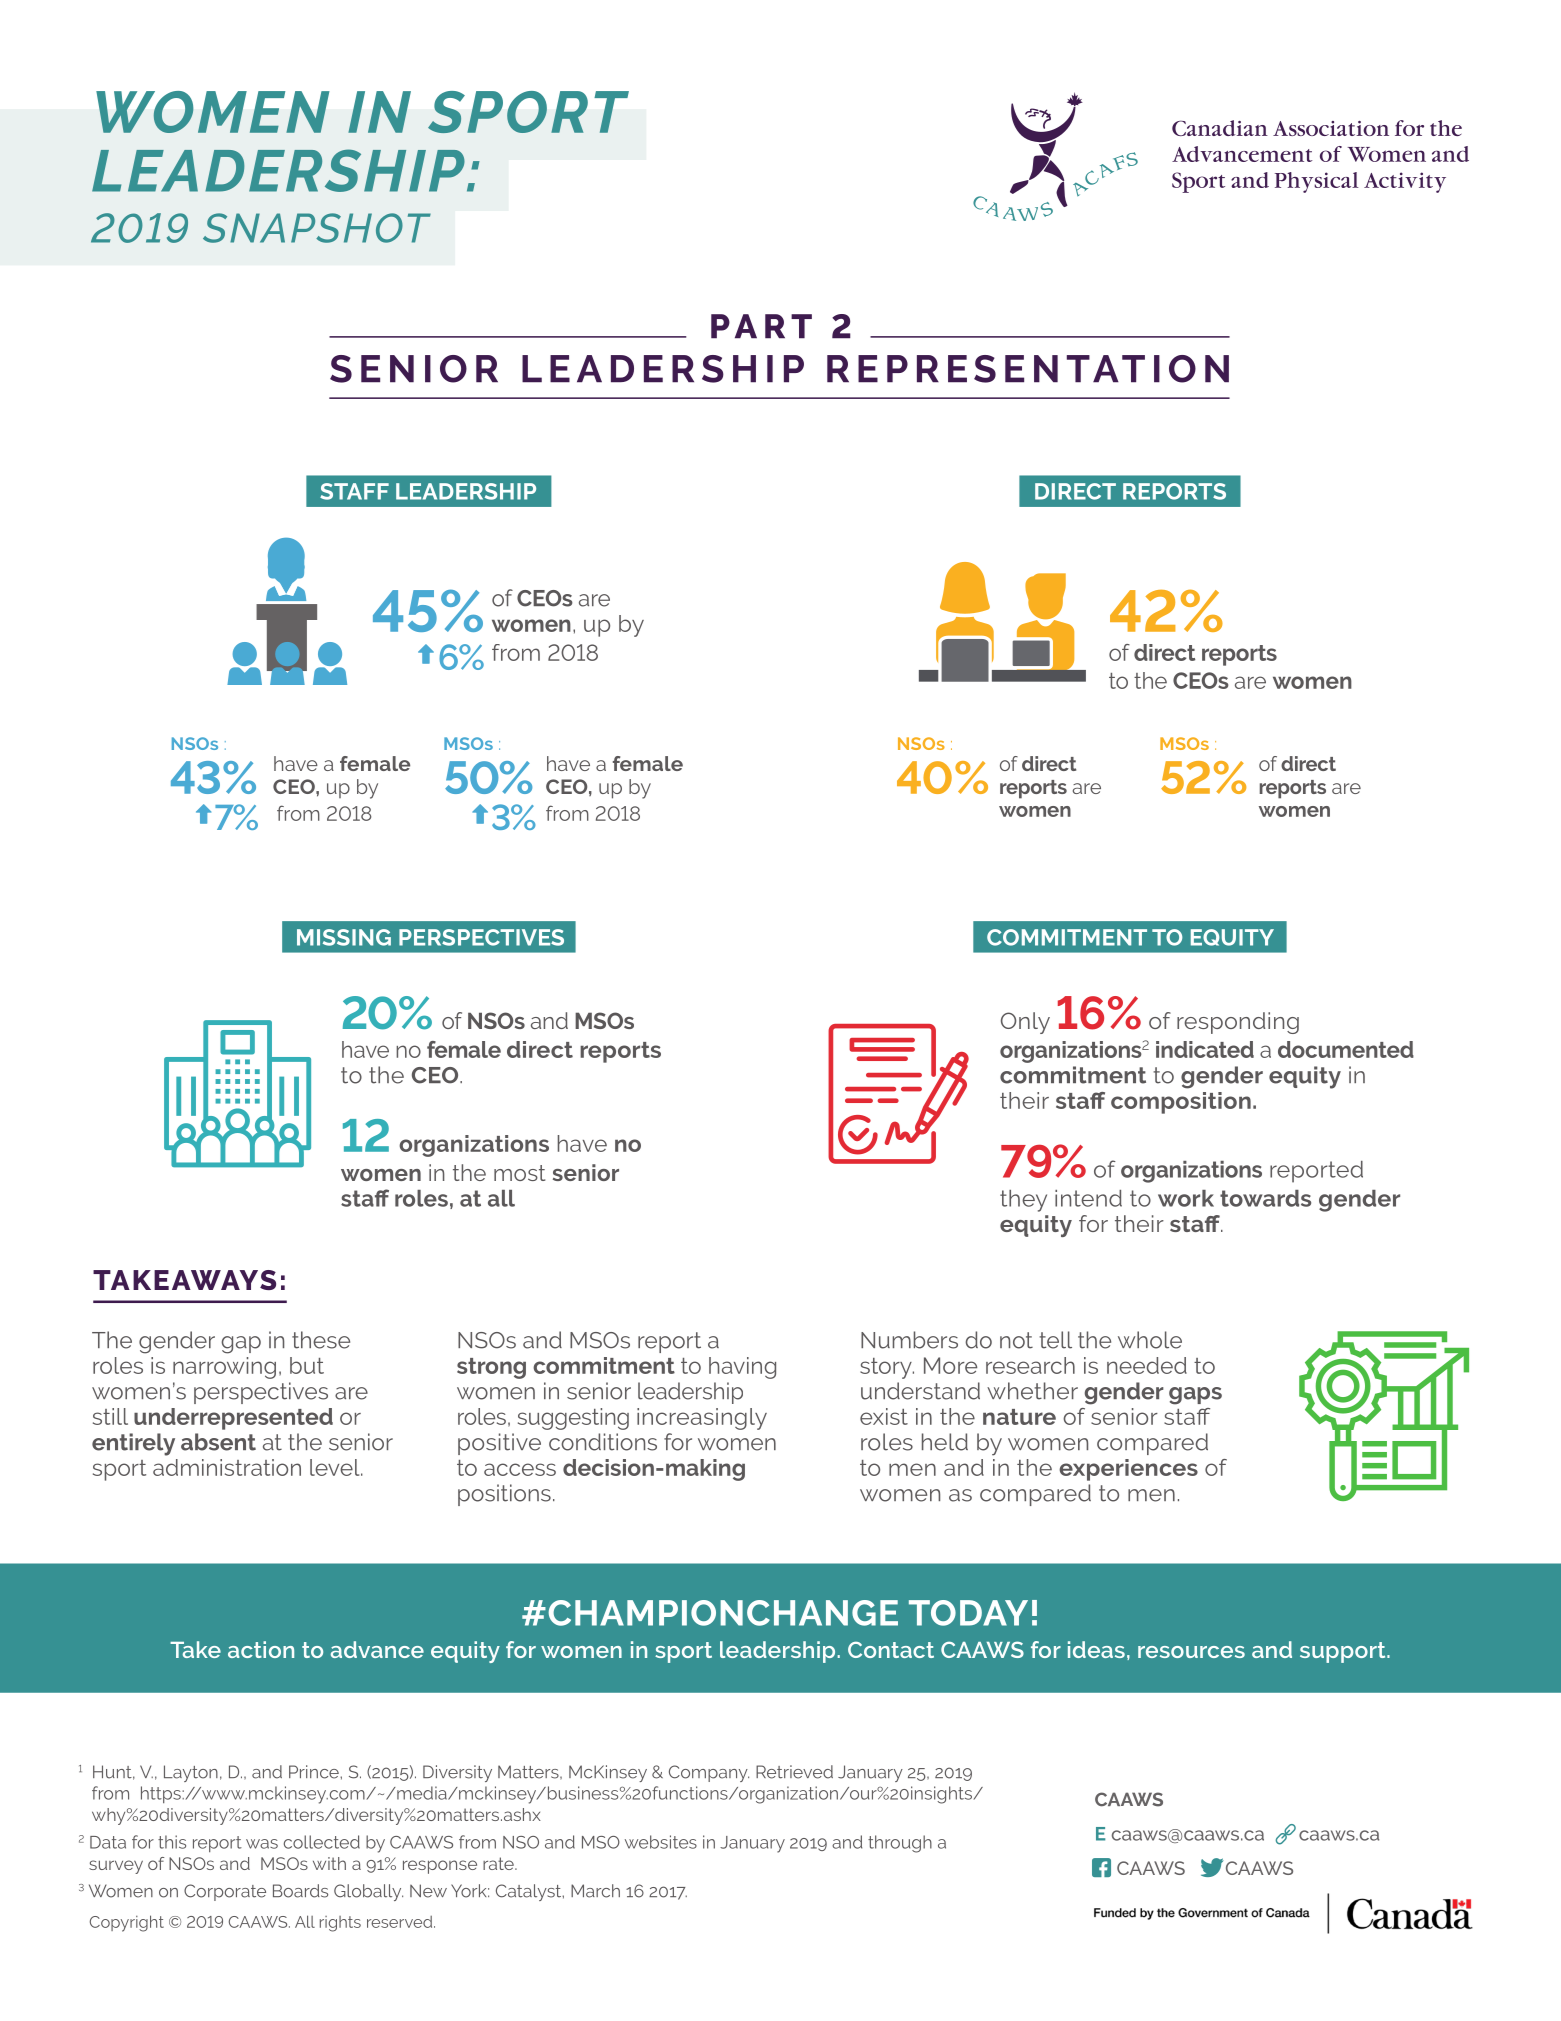 Image resolution: width=1561 pixels, height=2021 pixels. Describe the element at coordinates (321, 1340) in the screenshot. I see `these` at that location.
